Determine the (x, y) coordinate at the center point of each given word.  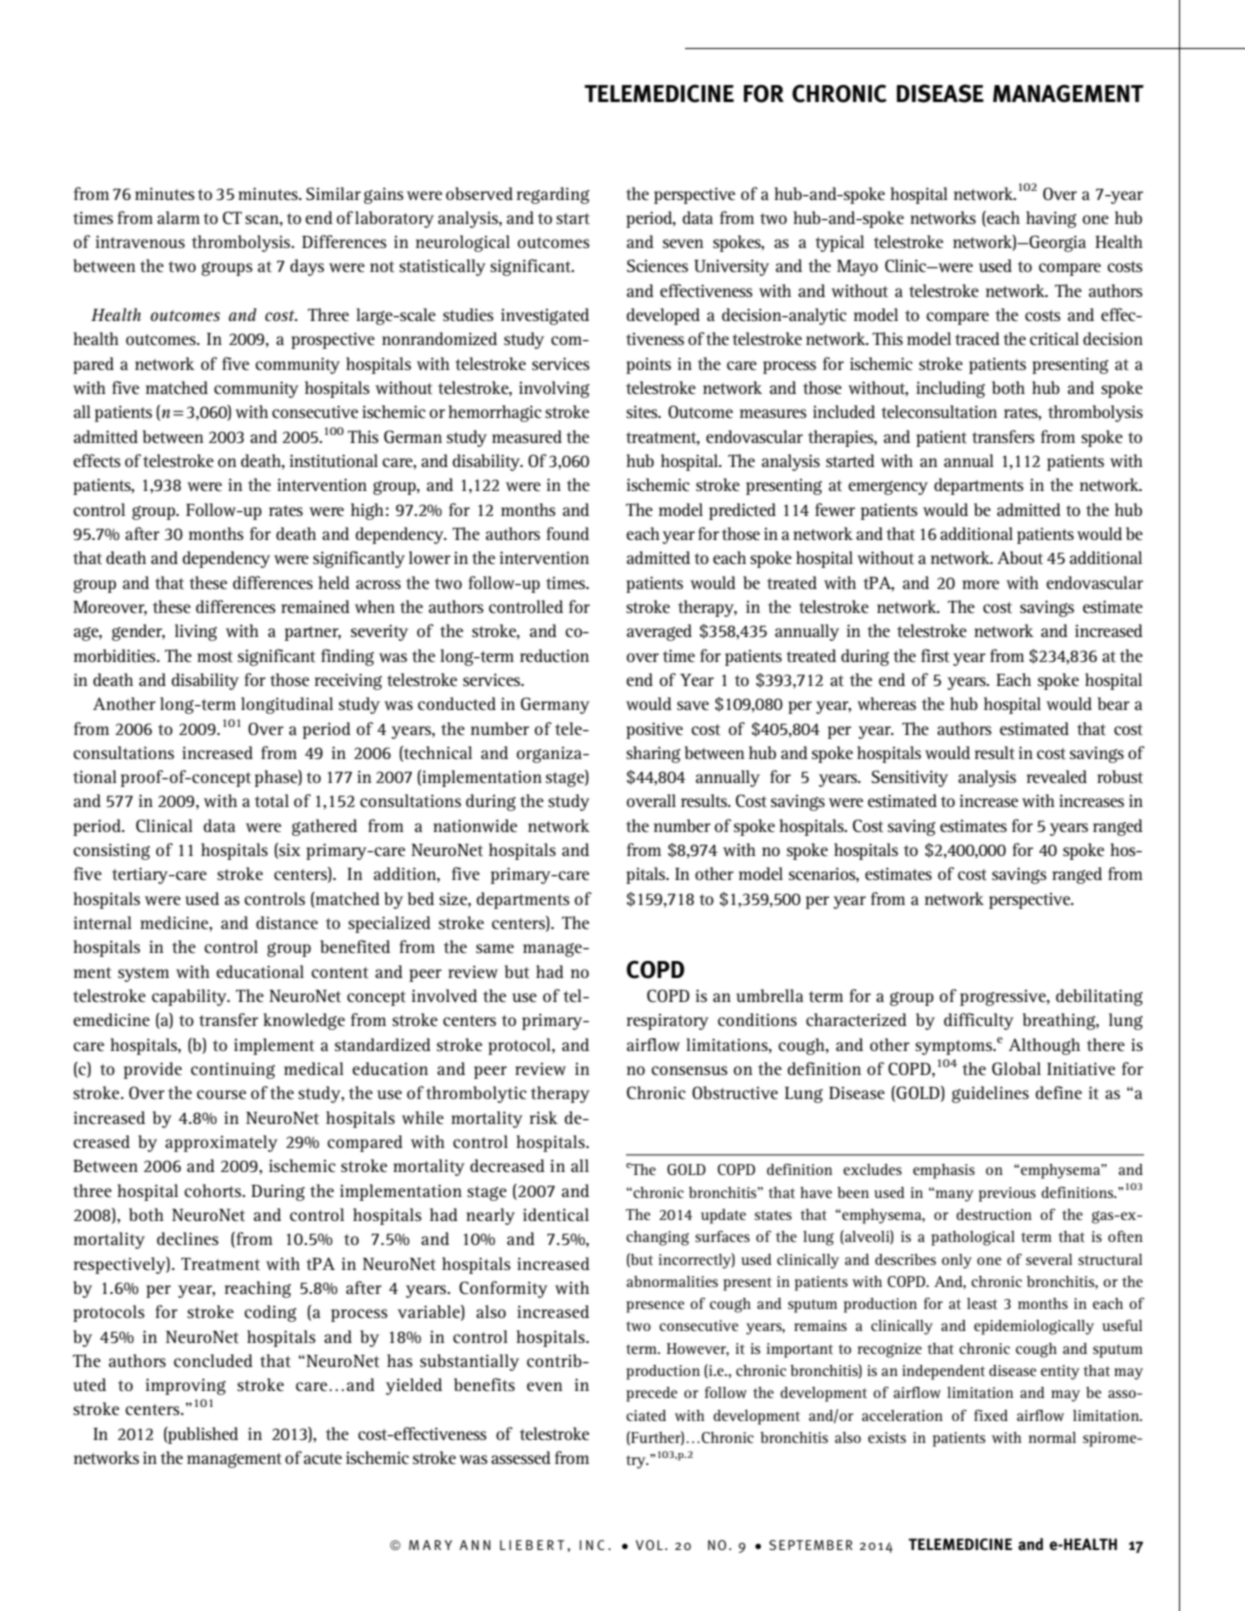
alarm (178, 217)
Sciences (657, 265)
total (272, 800)
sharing (653, 754)
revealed (1057, 776)
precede (652, 1394)
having (1051, 219)
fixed (991, 1415)
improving (186, 1386)
